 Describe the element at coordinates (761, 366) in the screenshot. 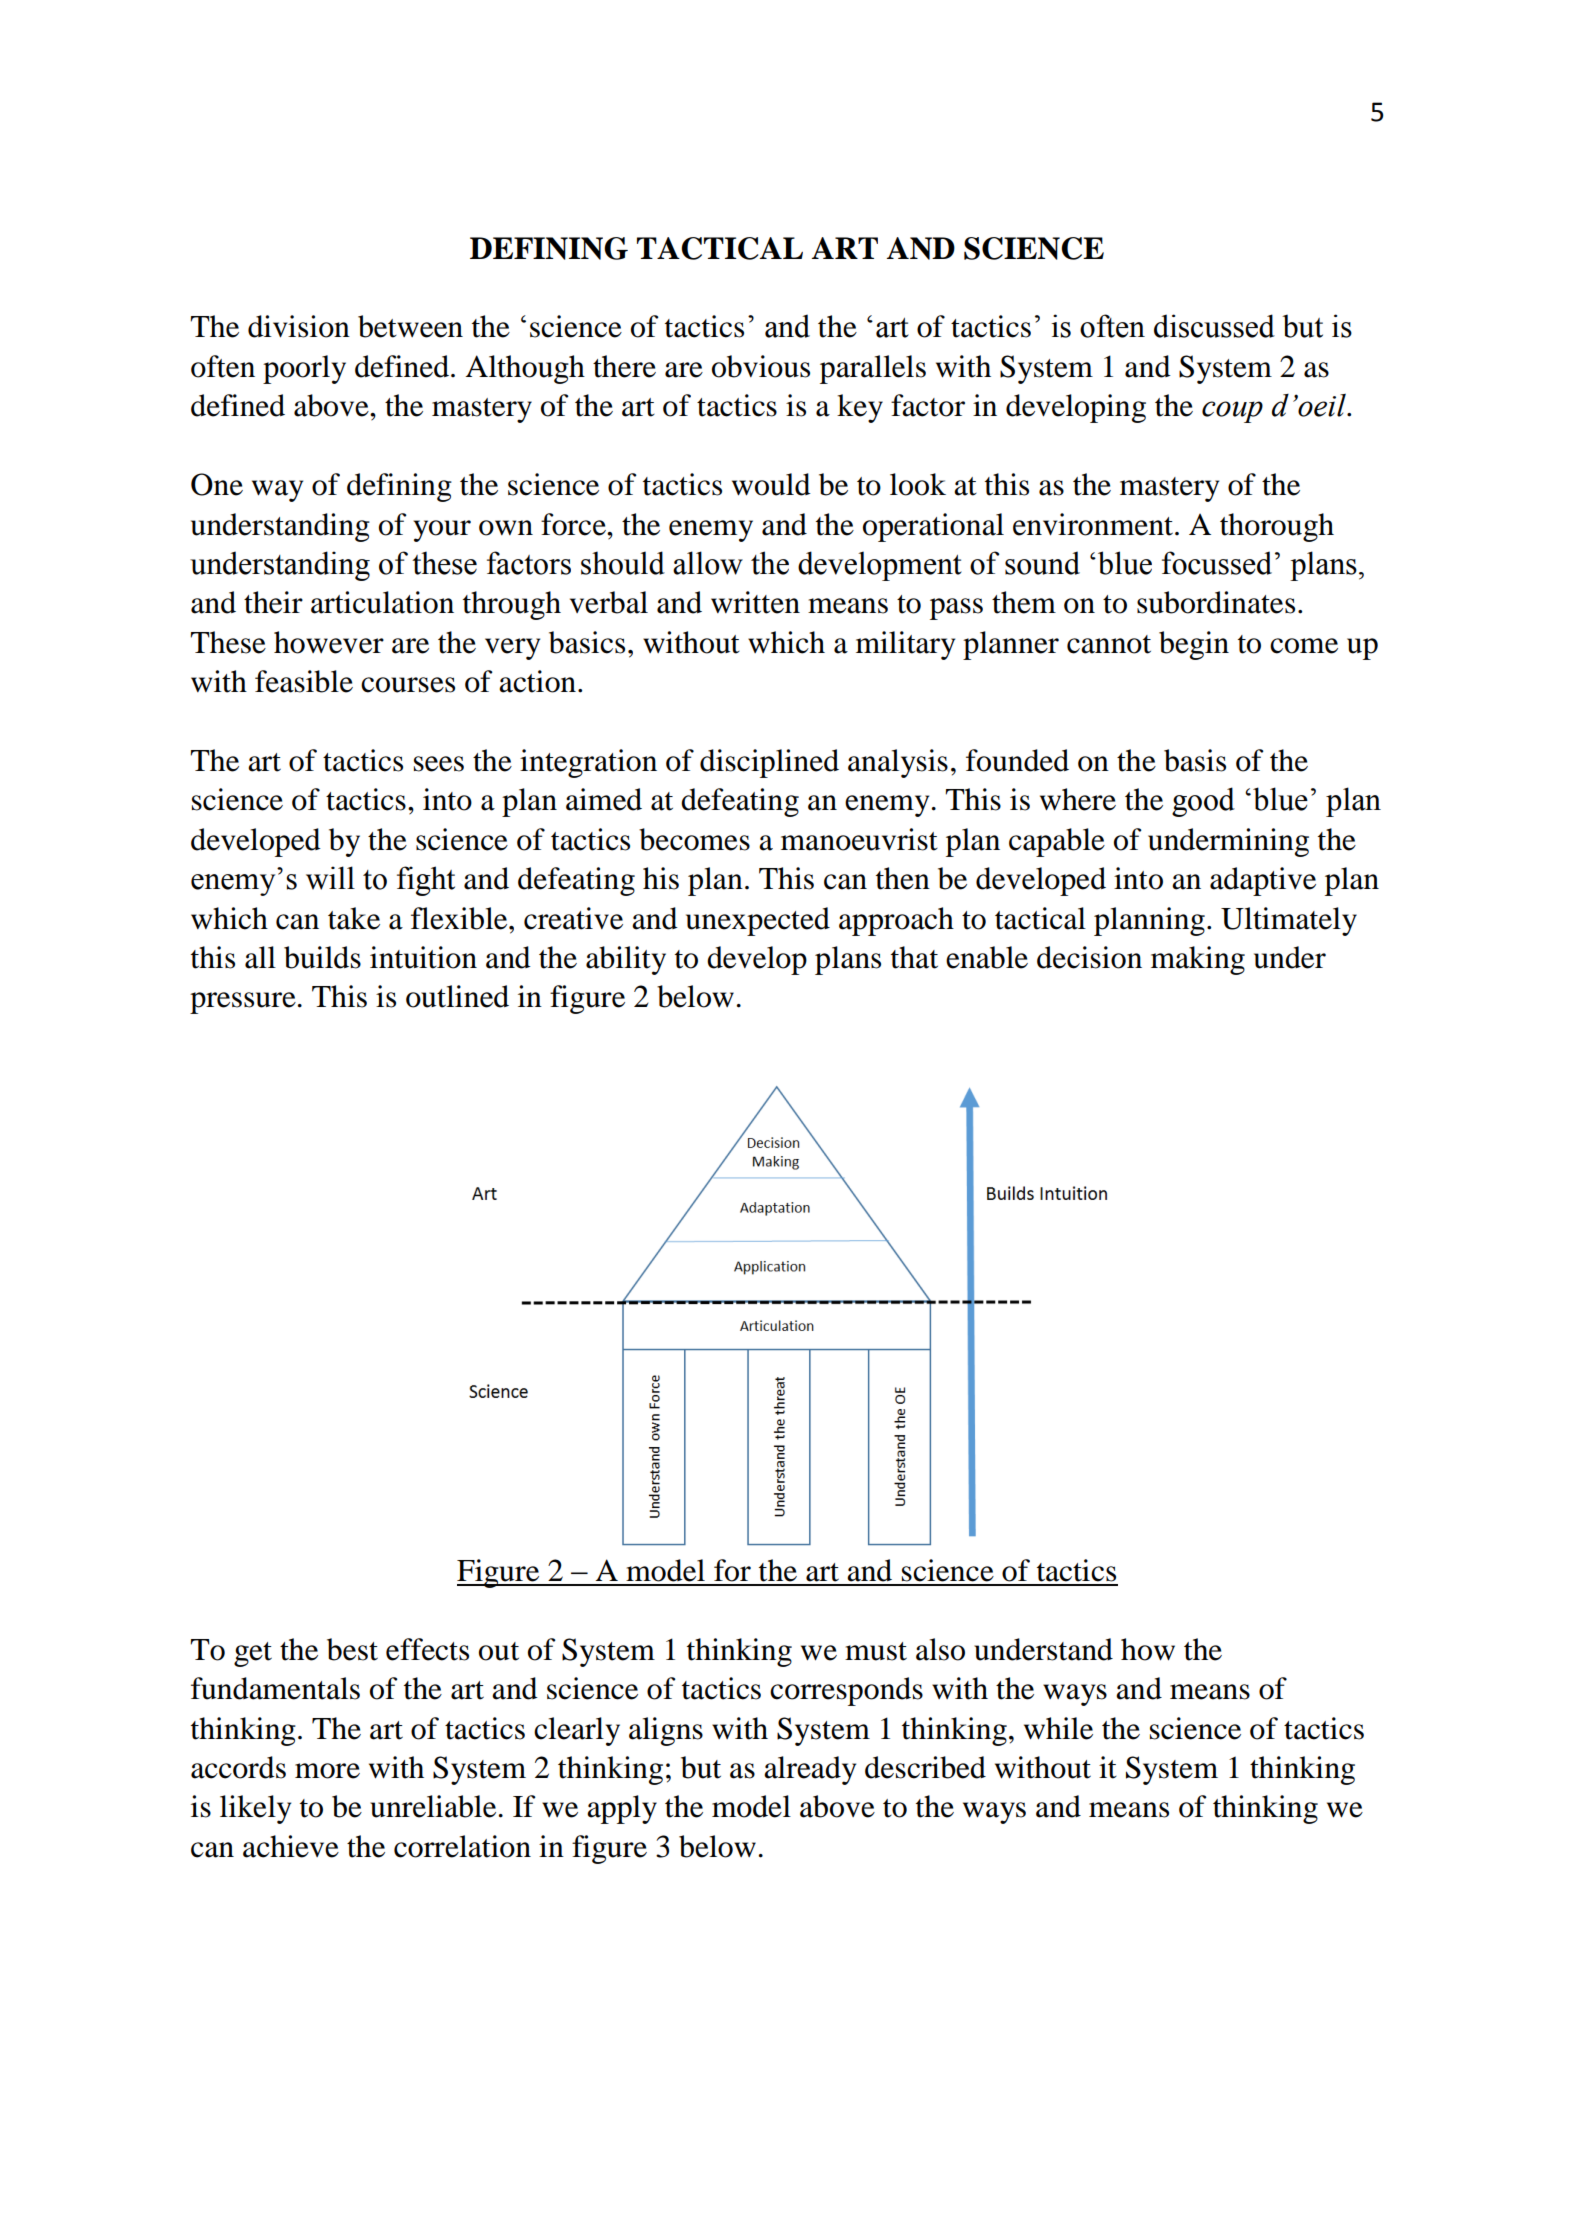

I see `obvious` at that location.
